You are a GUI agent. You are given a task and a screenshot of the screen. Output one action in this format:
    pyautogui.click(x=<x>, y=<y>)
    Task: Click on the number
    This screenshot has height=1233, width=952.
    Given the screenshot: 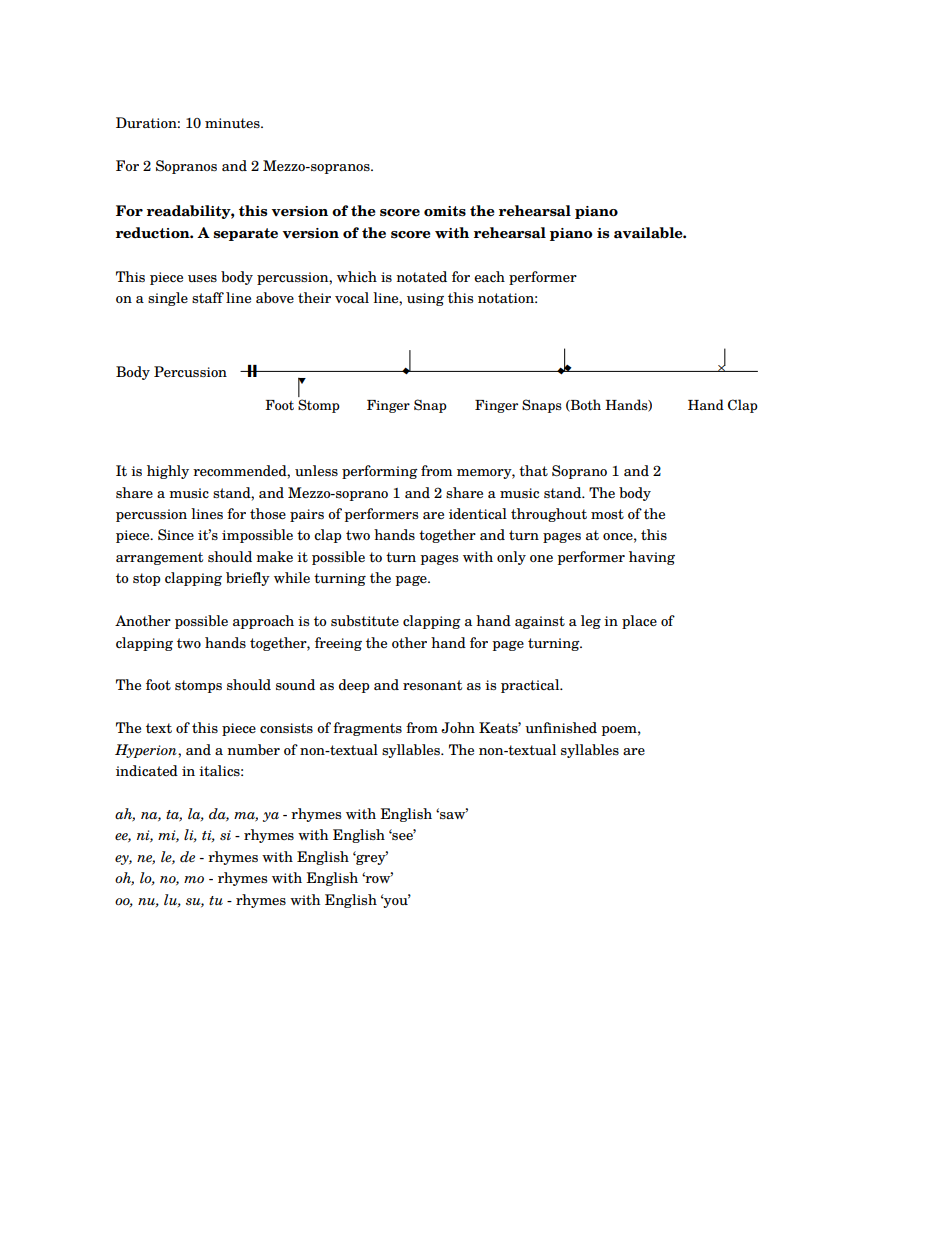 What is the action you would take?
    pyautogui.click(x=253, y=749)
